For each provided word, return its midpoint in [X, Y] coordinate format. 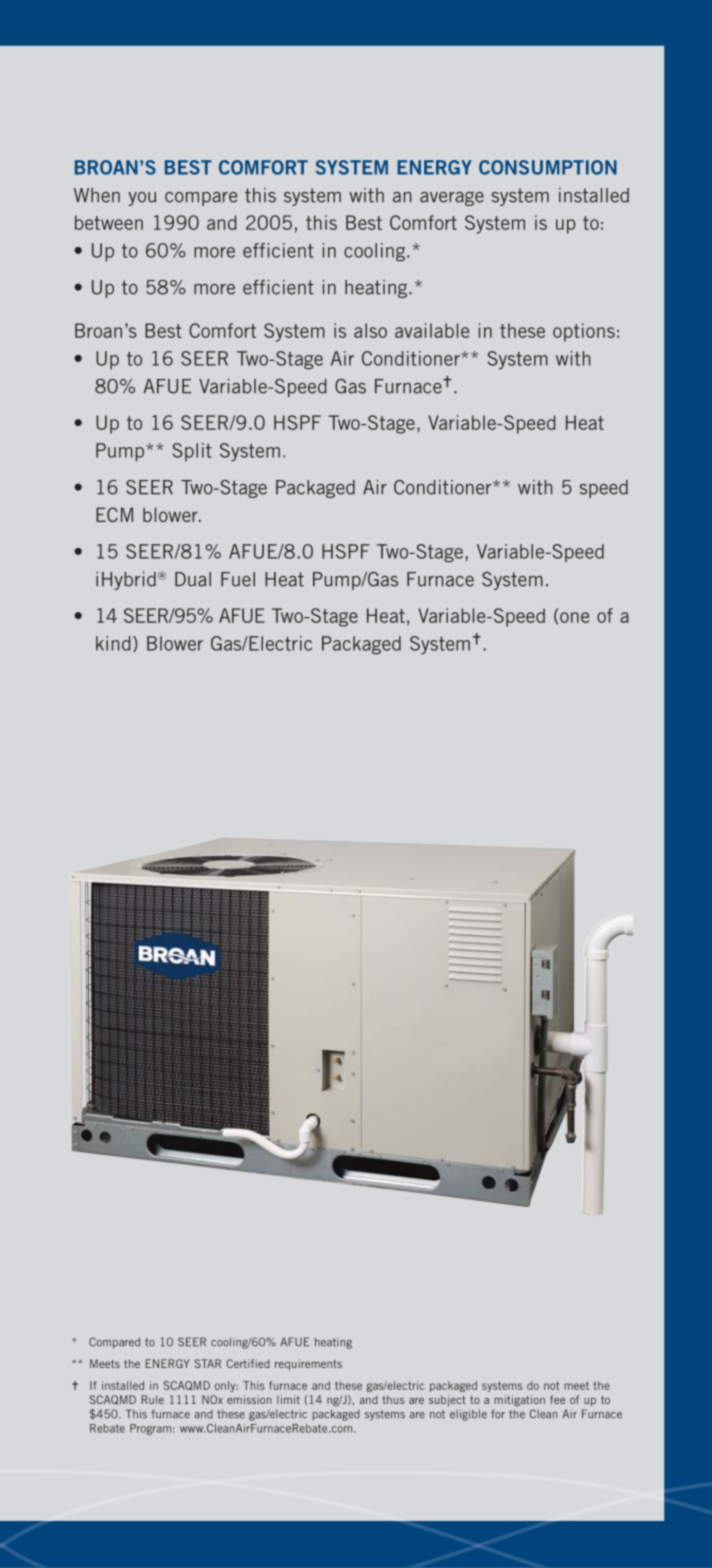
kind [113, 643]
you [142, 199]
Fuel [238, 579]
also [370, 330]
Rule [152, 1399]
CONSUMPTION [548, 167]
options [584, 332]
